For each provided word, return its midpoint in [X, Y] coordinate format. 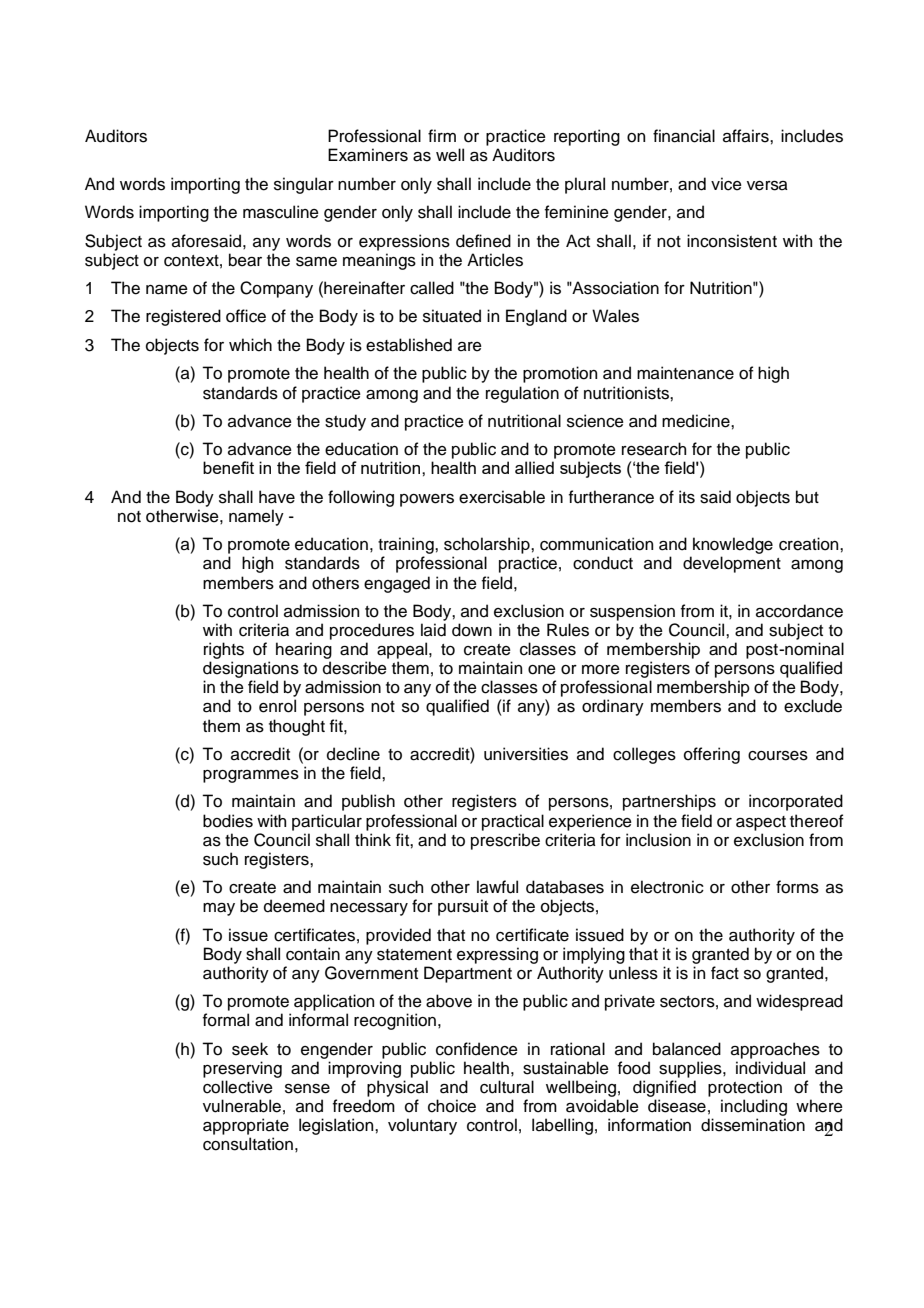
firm [442, 135]
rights [224, 650]
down [472, 630]
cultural [507, 1087]
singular [304, 185]
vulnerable [242, 1106]
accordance [799, 611]
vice [726, 184]
